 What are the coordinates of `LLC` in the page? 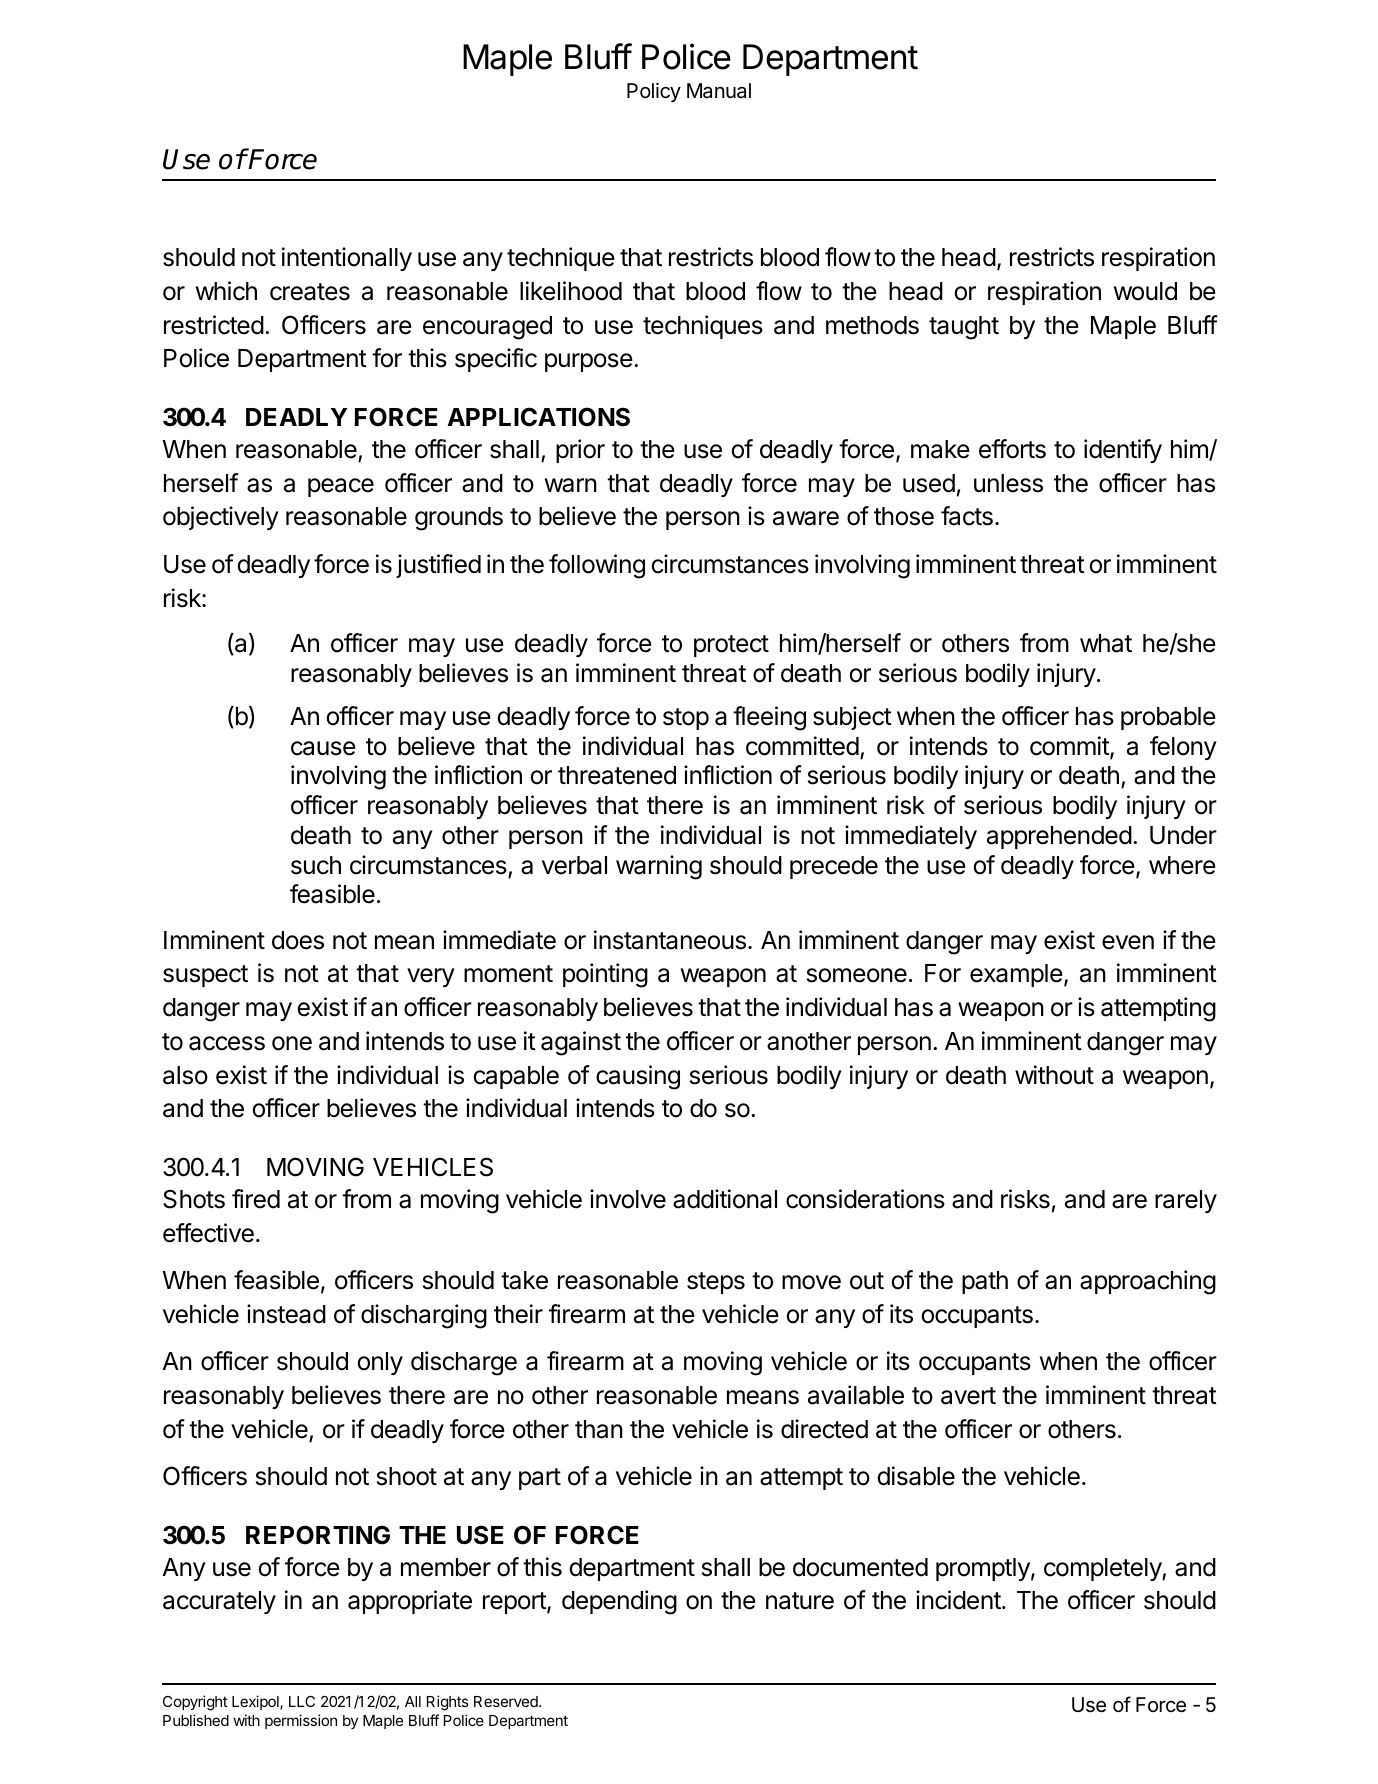 It's located at (302, 1701).
